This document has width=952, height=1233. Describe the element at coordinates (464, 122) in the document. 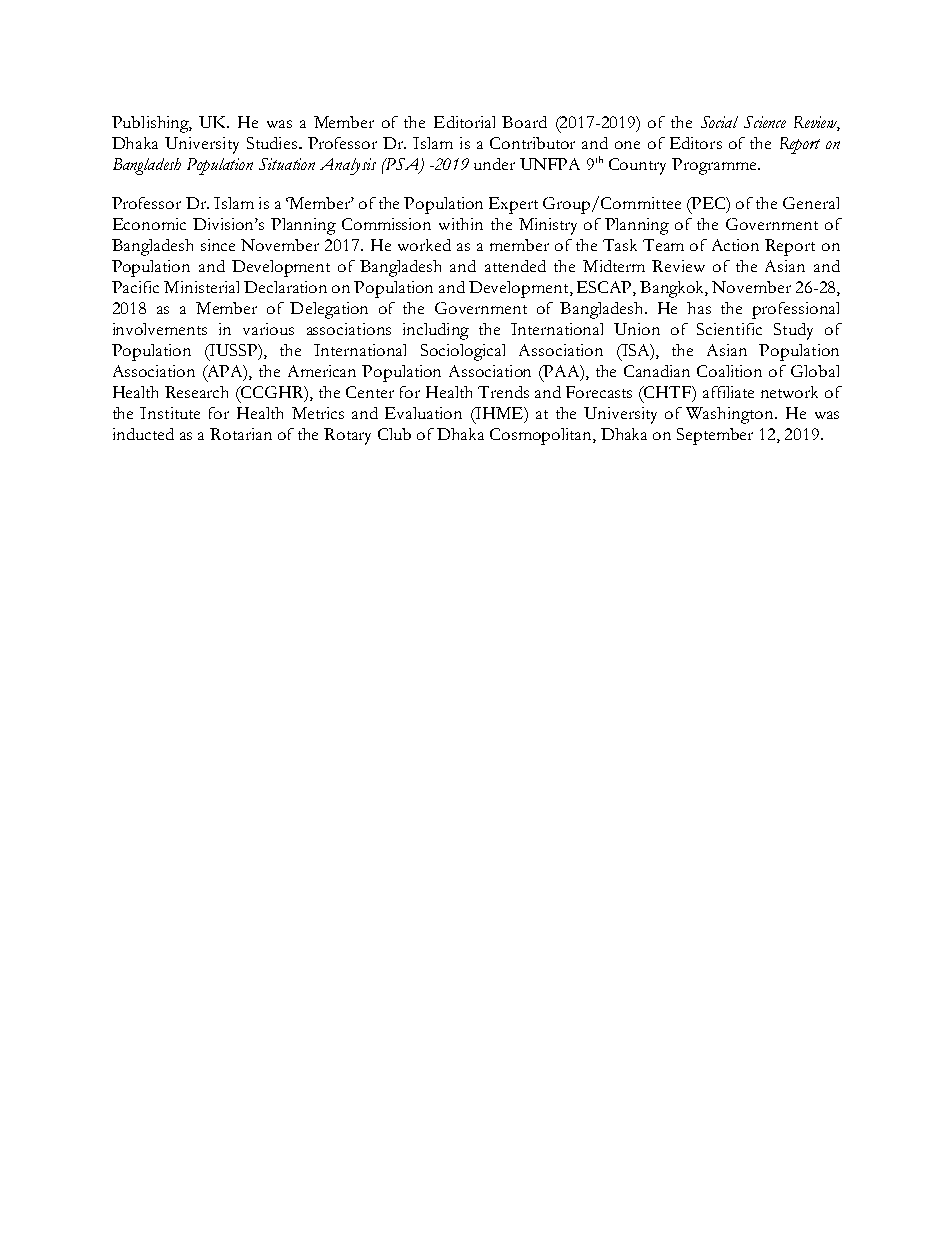

I see `Editorial` at that location.
